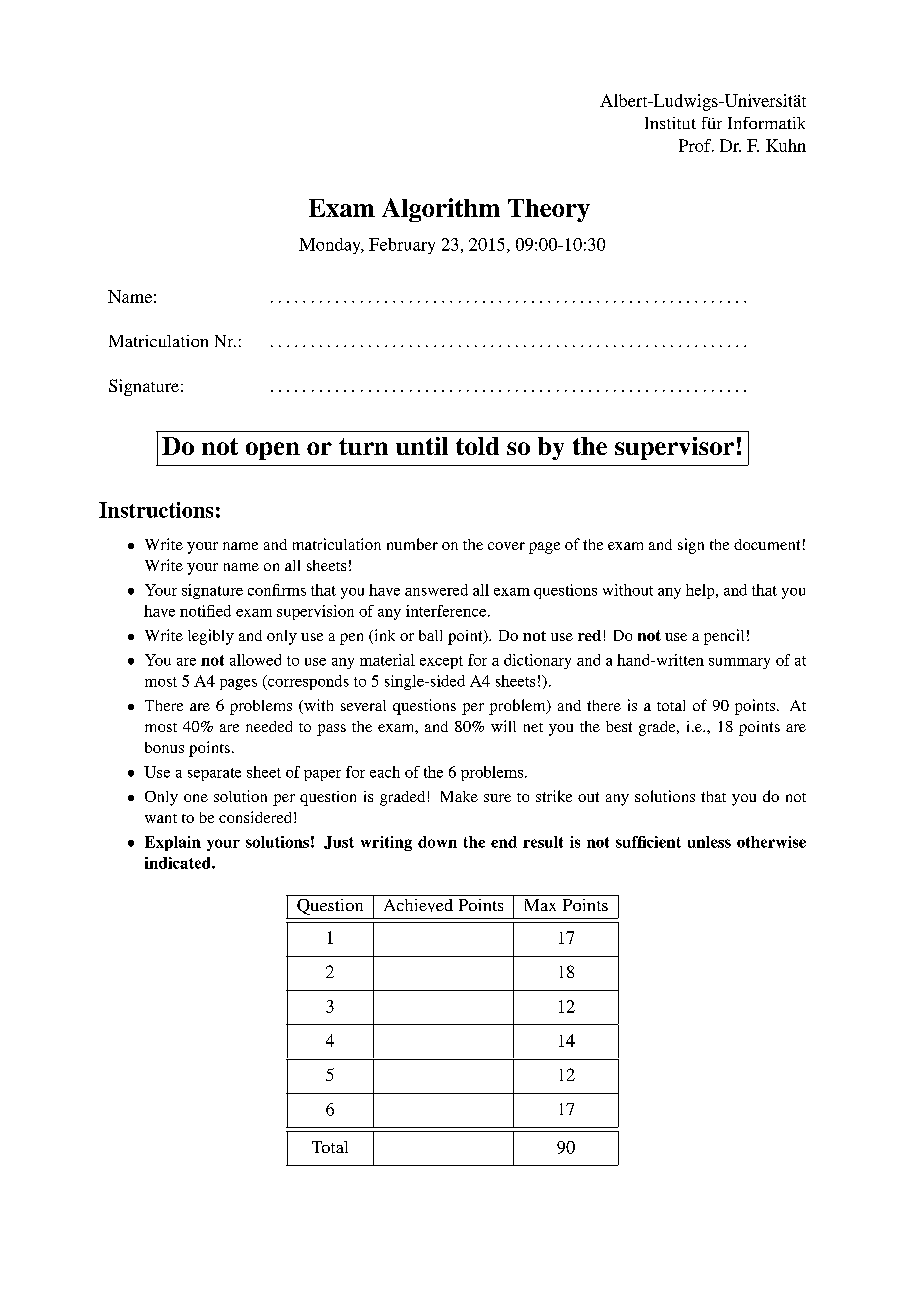  Describe the element at coordinates (619, 726) in the screenshot. I see `best` at that location.
